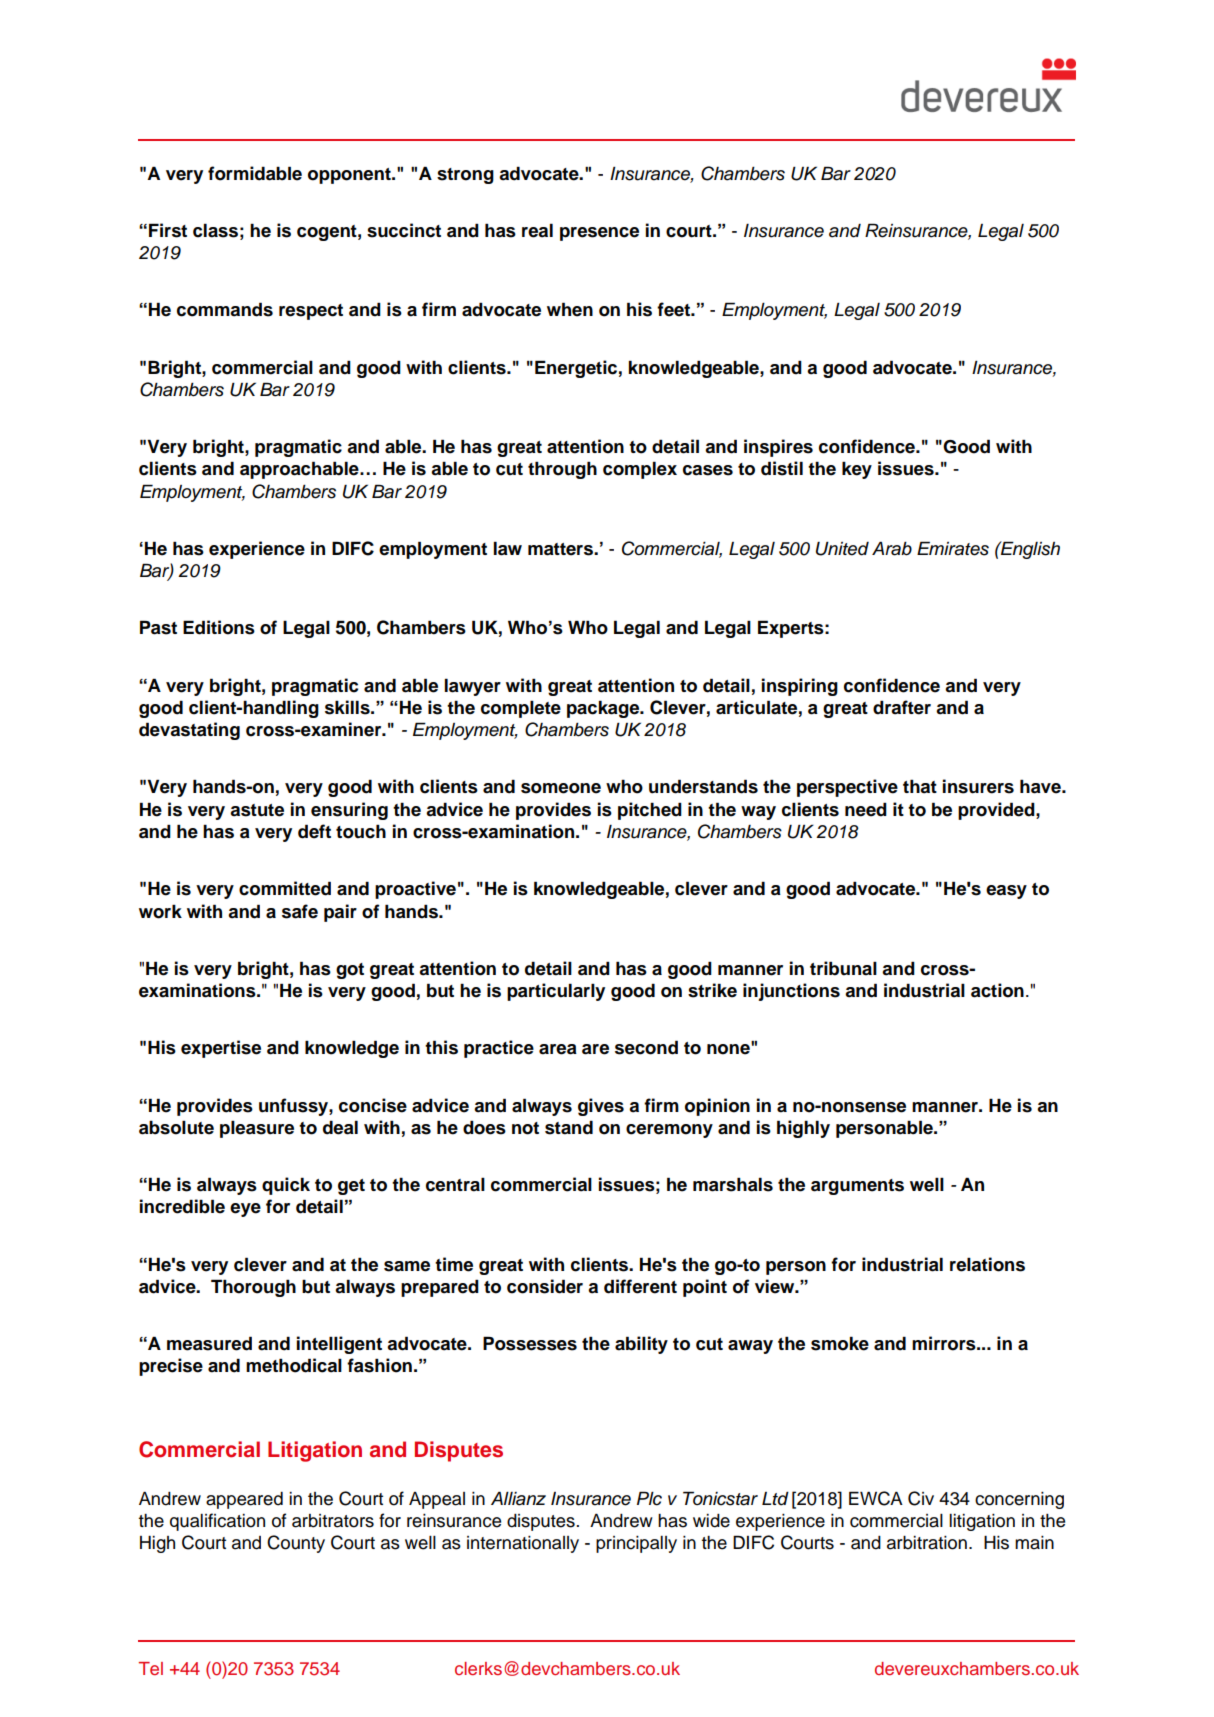 This screenshot has height=1717, width=1214. Describe the element at coordinates (1006, 892) in the screenshot. I see `easy` at that location.
